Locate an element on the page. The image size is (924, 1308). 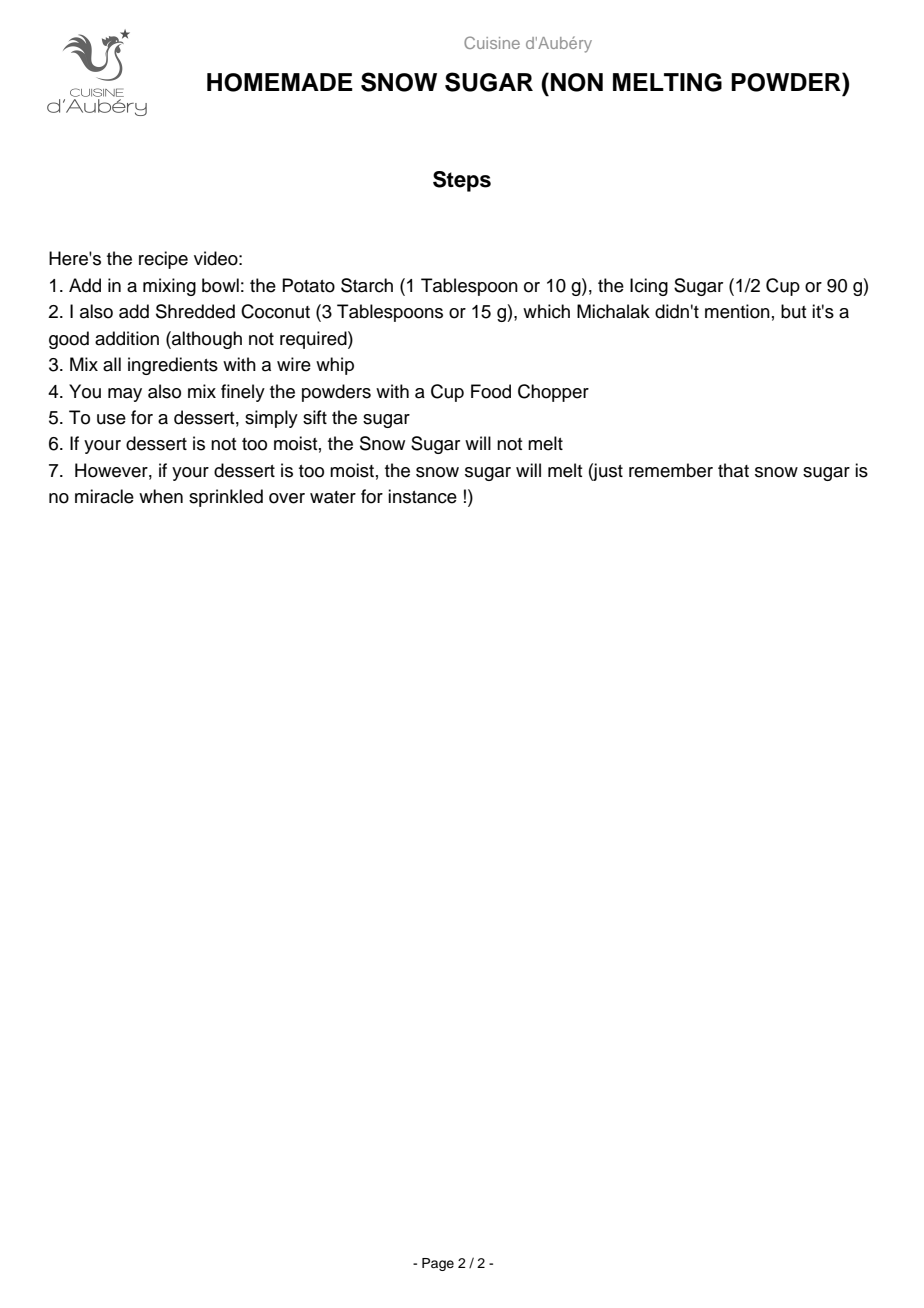
Cuisine is located at coordinates (492, 42).
